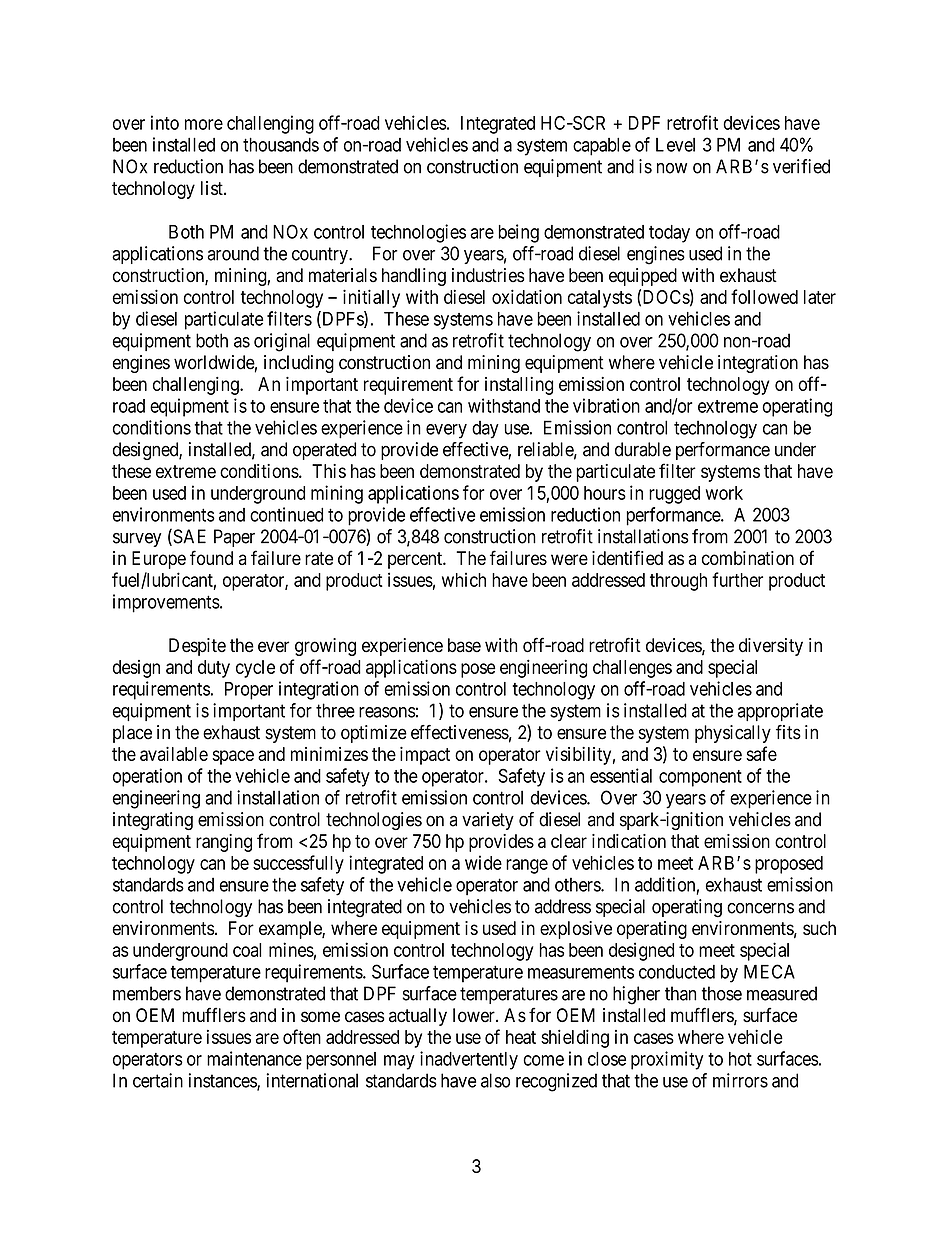 The width and height of the document is (952, 1233). What do you see at coordinates (469, 1060) in the document?
I see `inadvertently` at bounding box center [469, 1060].
